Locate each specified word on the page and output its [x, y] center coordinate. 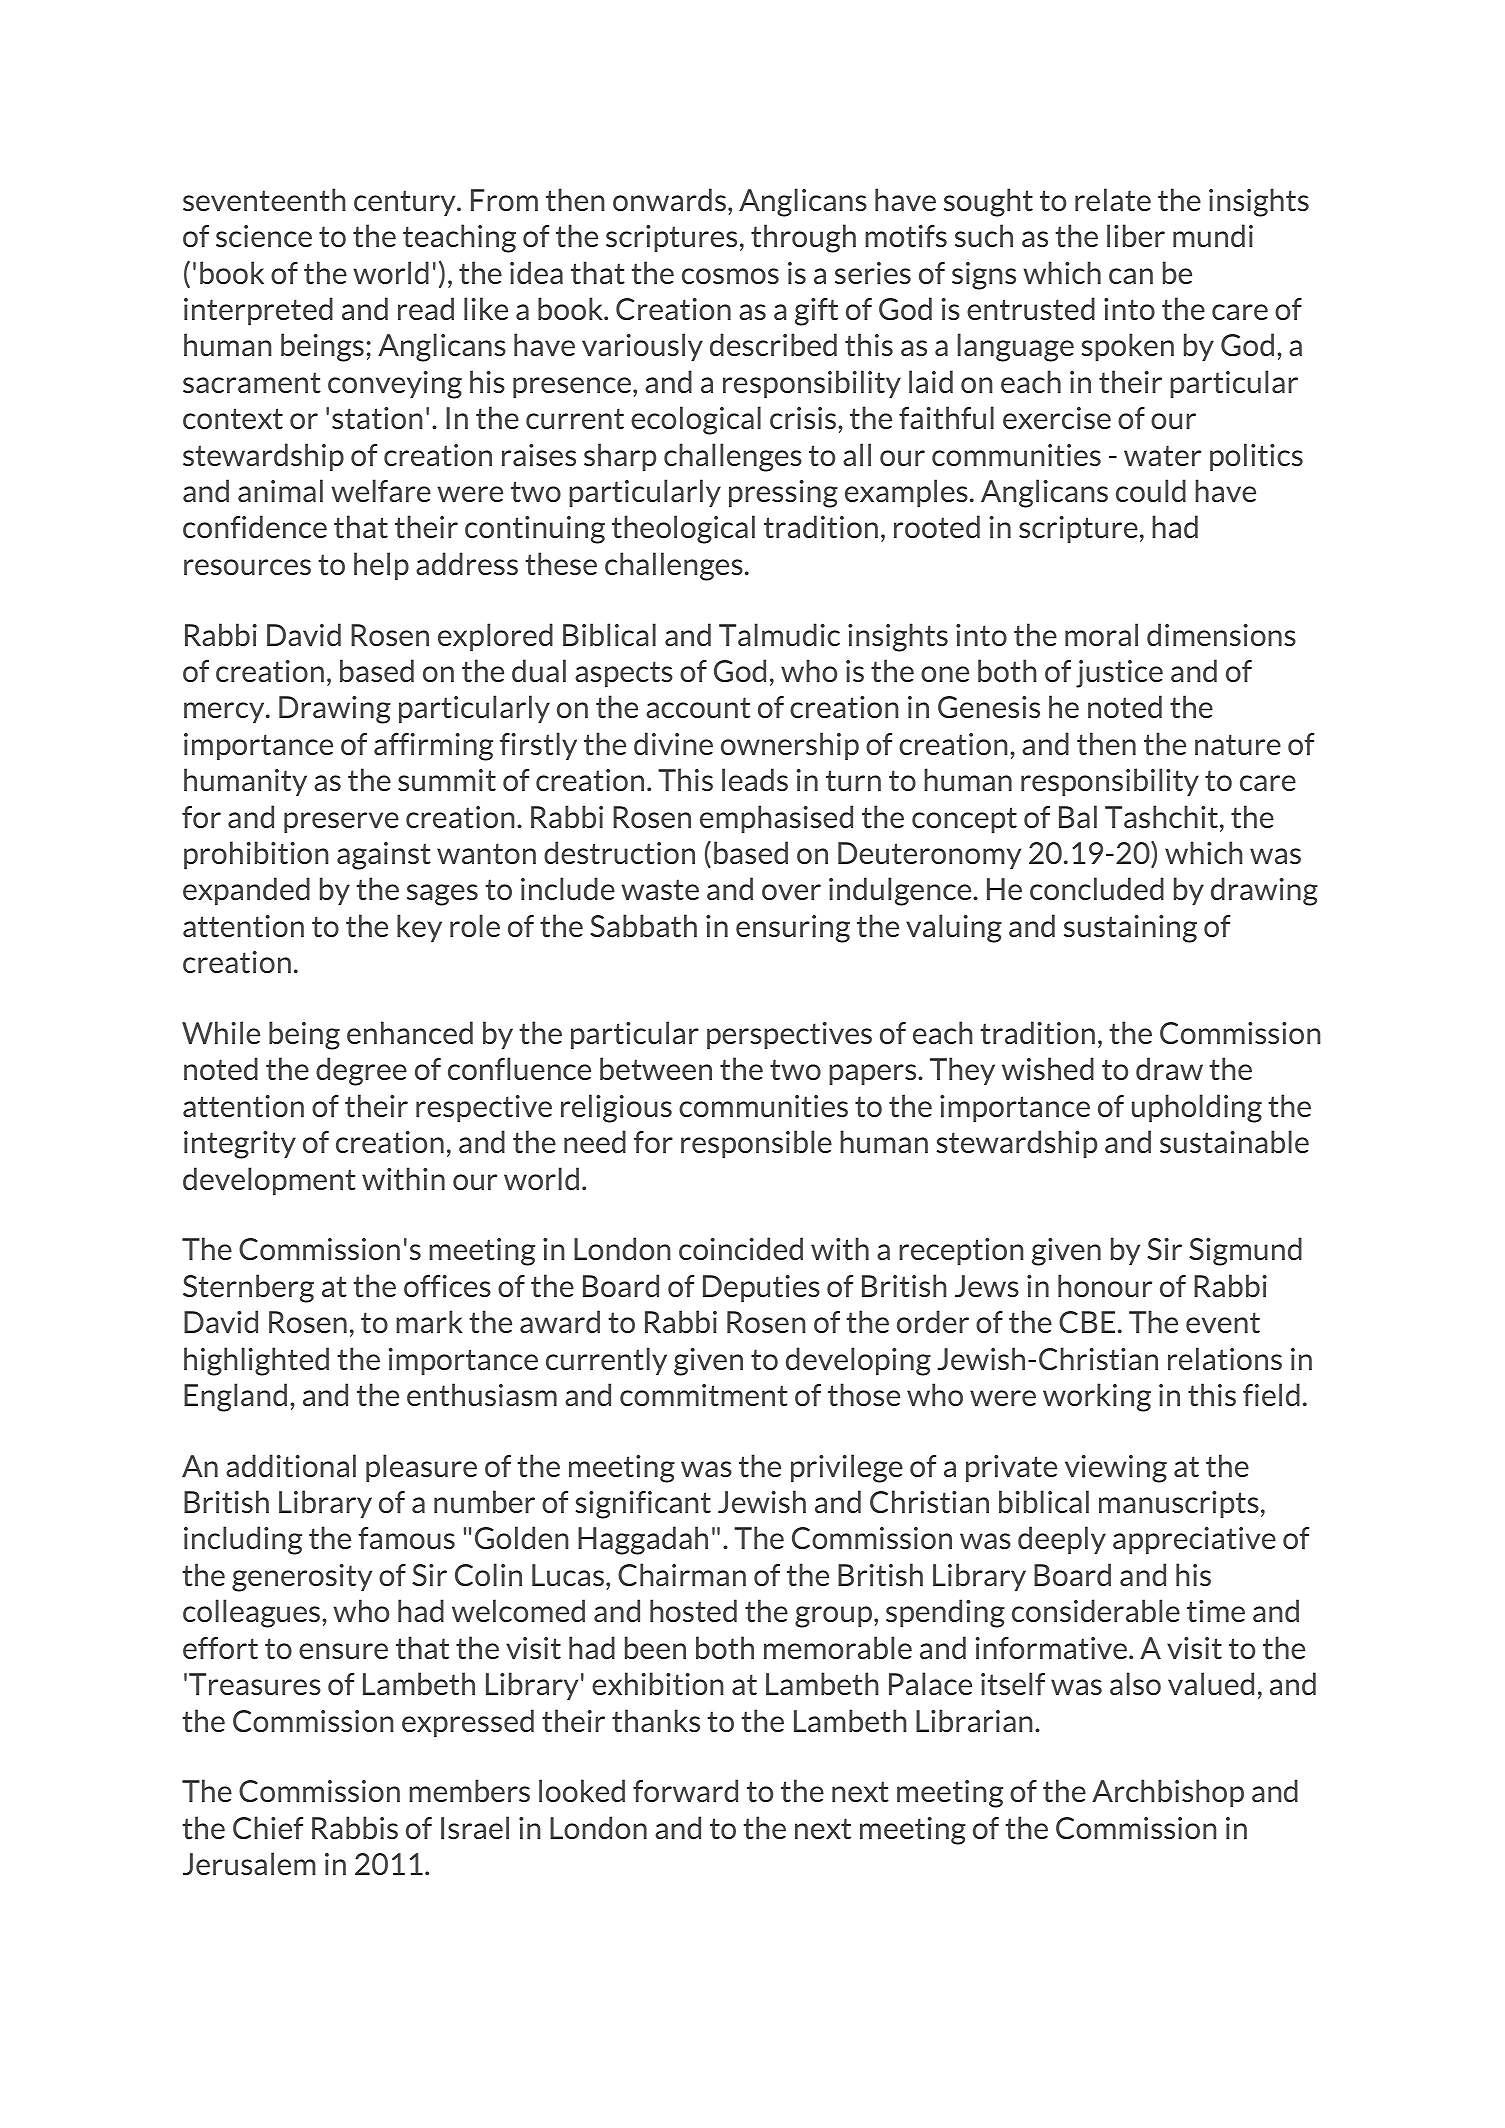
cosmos [730, 276]
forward [685, 1790]
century [406, 203]
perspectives [789, 1035]
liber [1136, 235]
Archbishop [1168, 1793]
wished [1048, 1068]
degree [361, 1071]
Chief [268, 1827]
